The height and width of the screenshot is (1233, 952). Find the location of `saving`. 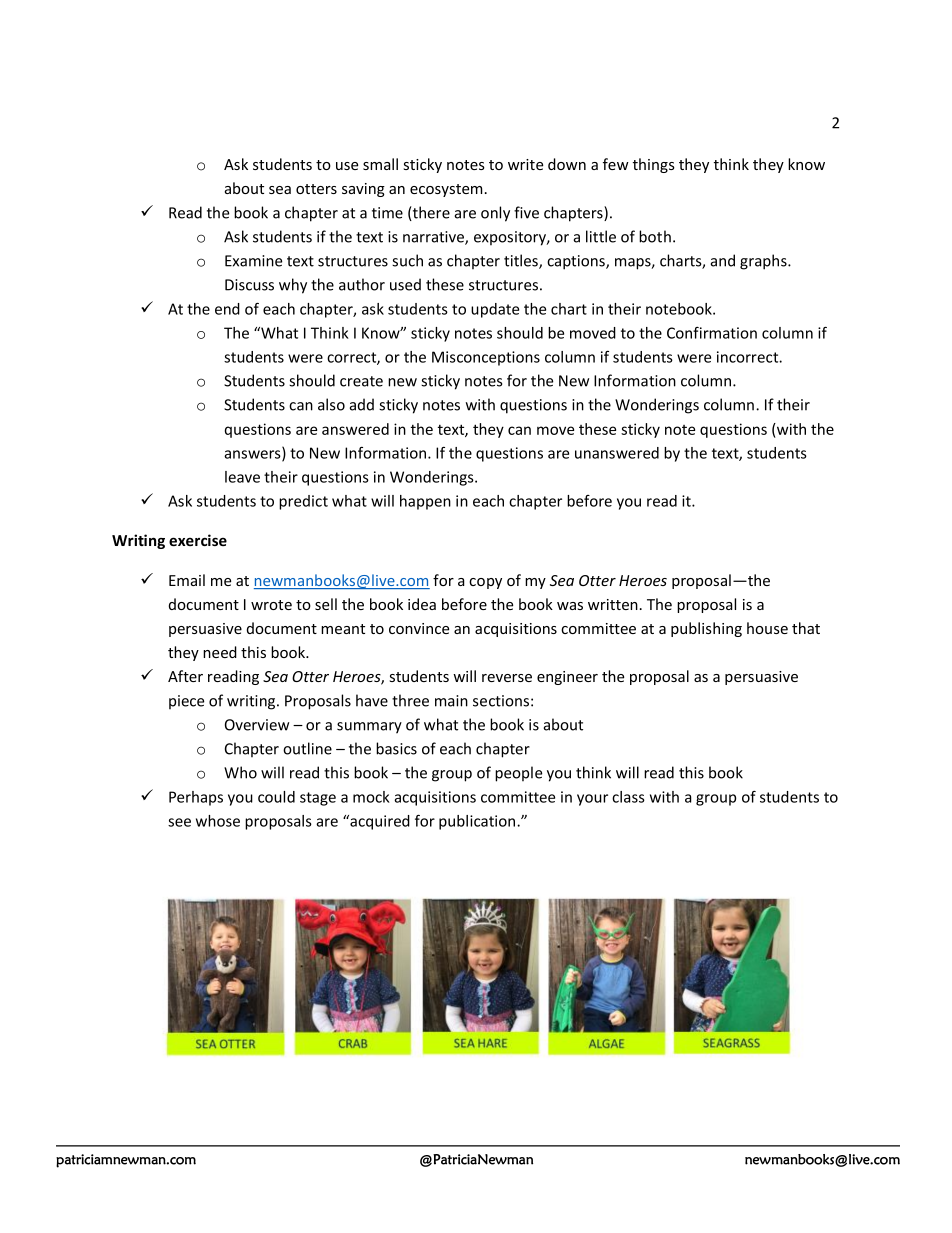

saving is located at coordinates (363, 190).
